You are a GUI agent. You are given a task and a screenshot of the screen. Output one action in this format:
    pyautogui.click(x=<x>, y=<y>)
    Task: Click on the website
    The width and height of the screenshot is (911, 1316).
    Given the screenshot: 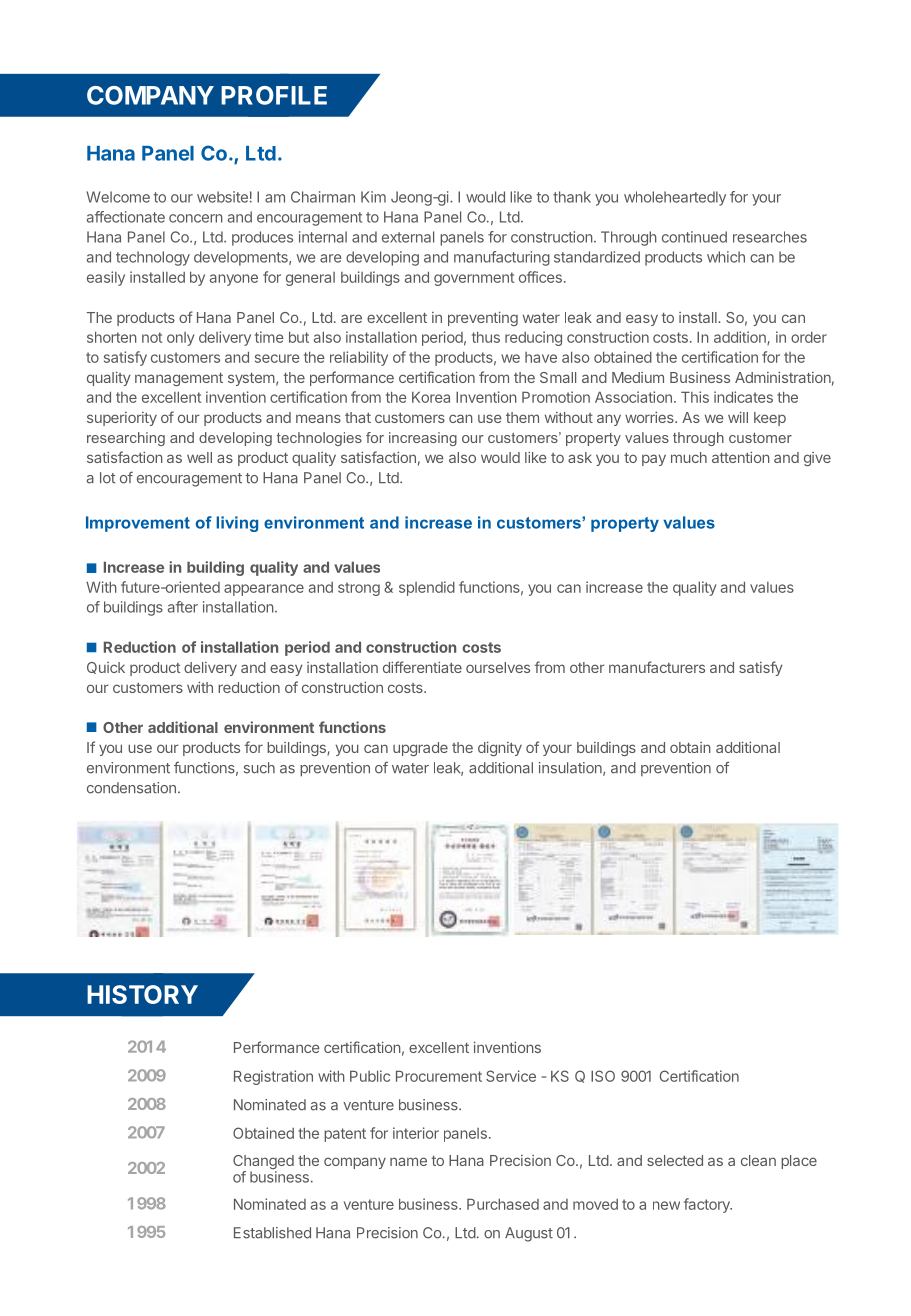 What is the action you would take?
    pyautogui.click(x=222, y=197)
